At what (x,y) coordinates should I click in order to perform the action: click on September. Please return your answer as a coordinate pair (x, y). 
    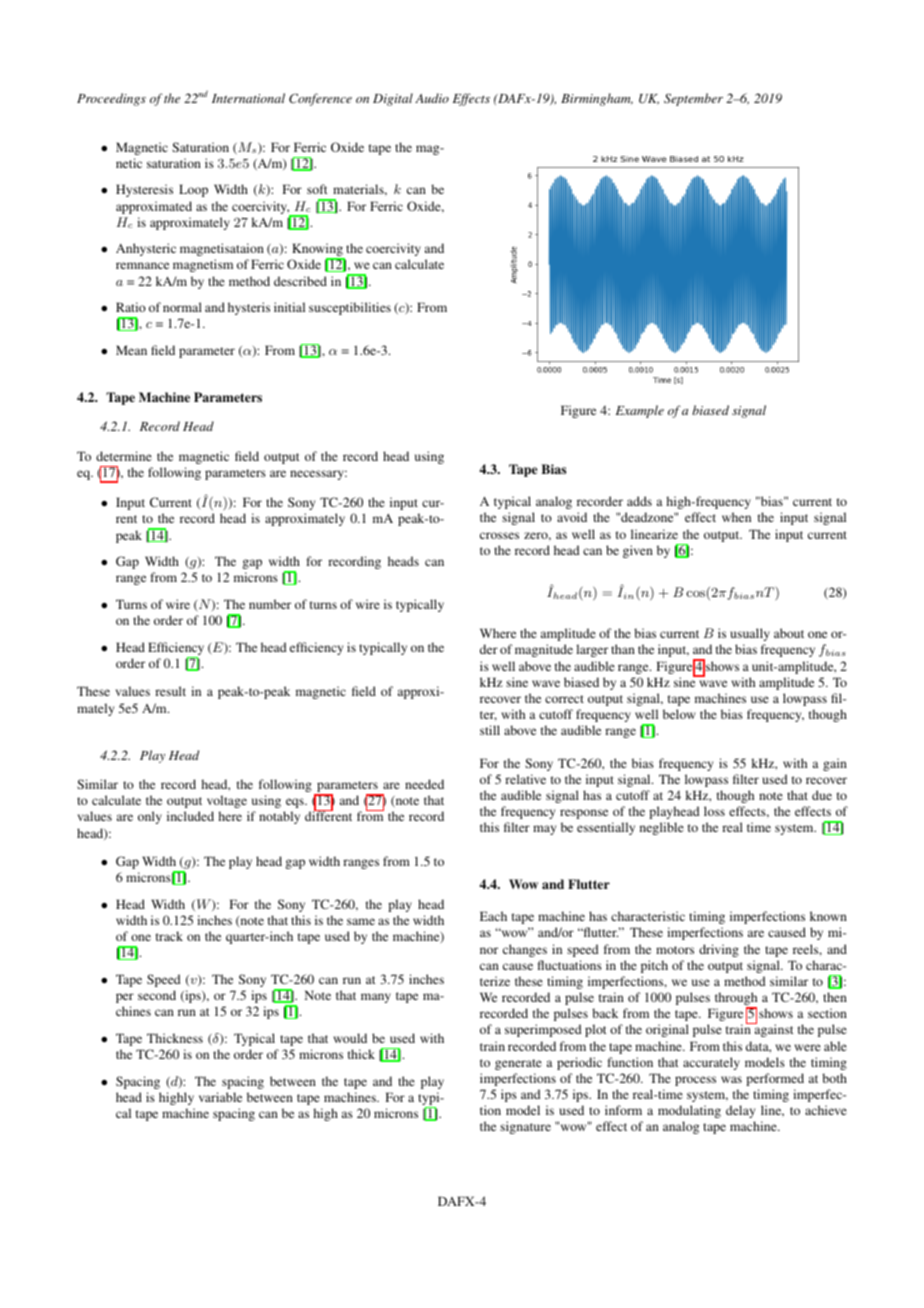
    Looking at the image, I should click on (693, 99).
